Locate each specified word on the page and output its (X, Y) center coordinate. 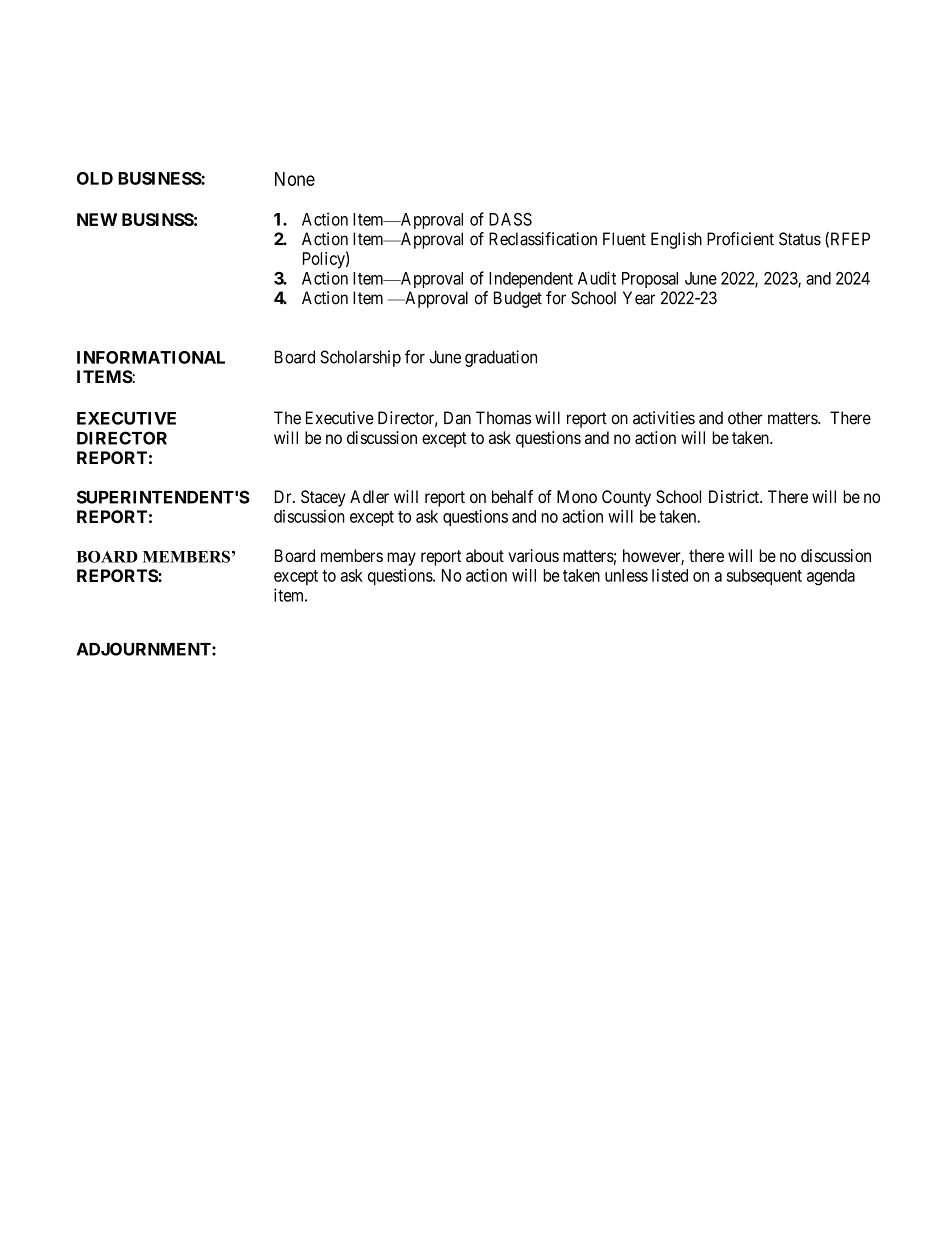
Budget (518, 299)
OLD (95, 178)
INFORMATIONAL (151, 357)
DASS (510, 219)
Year (639, 298)
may (401, 559)
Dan (457, 418)
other (745, 418)
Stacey (323, 498)
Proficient (740, 239)
